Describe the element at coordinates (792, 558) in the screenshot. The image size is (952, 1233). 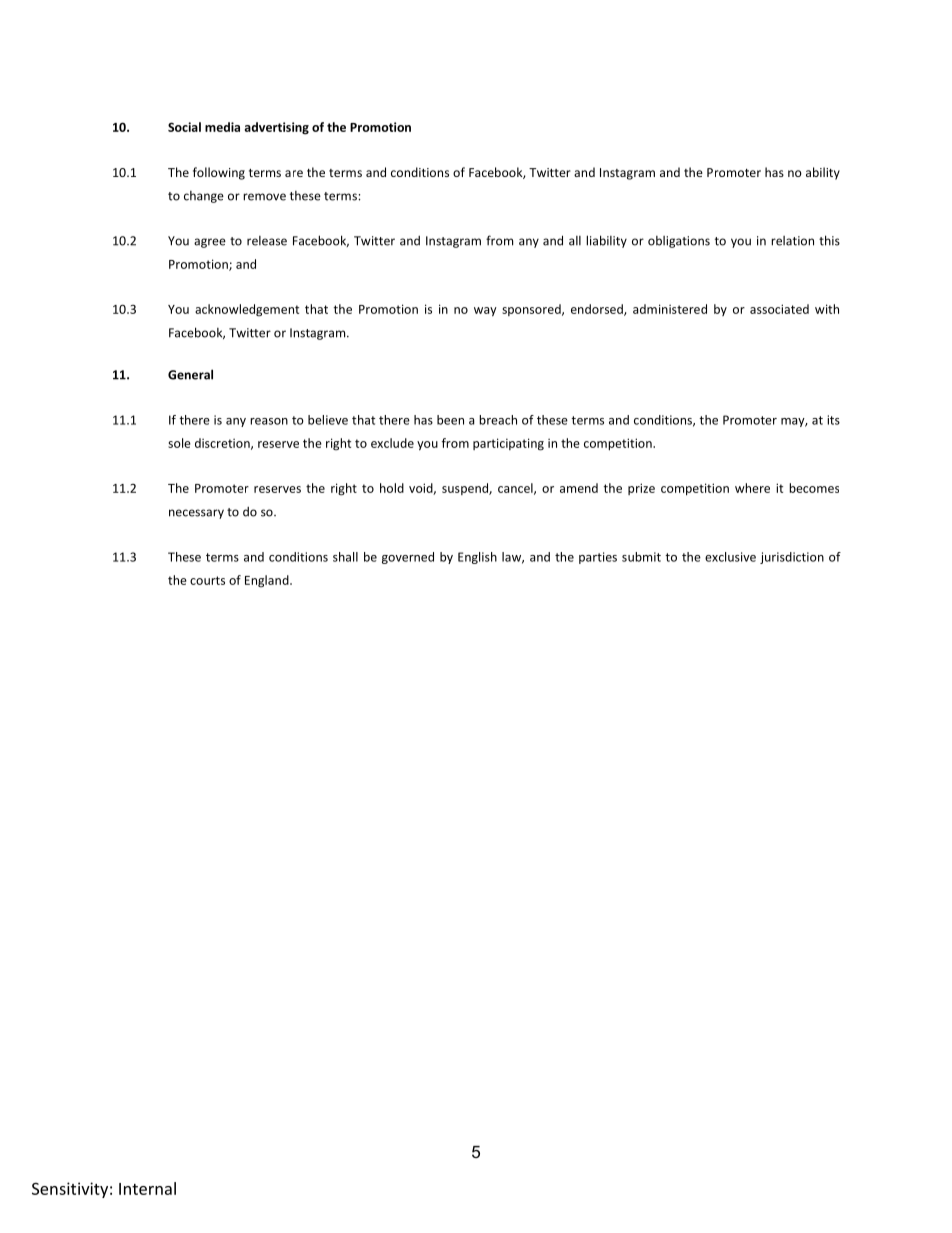
I see `jurisdiction` at that location.
